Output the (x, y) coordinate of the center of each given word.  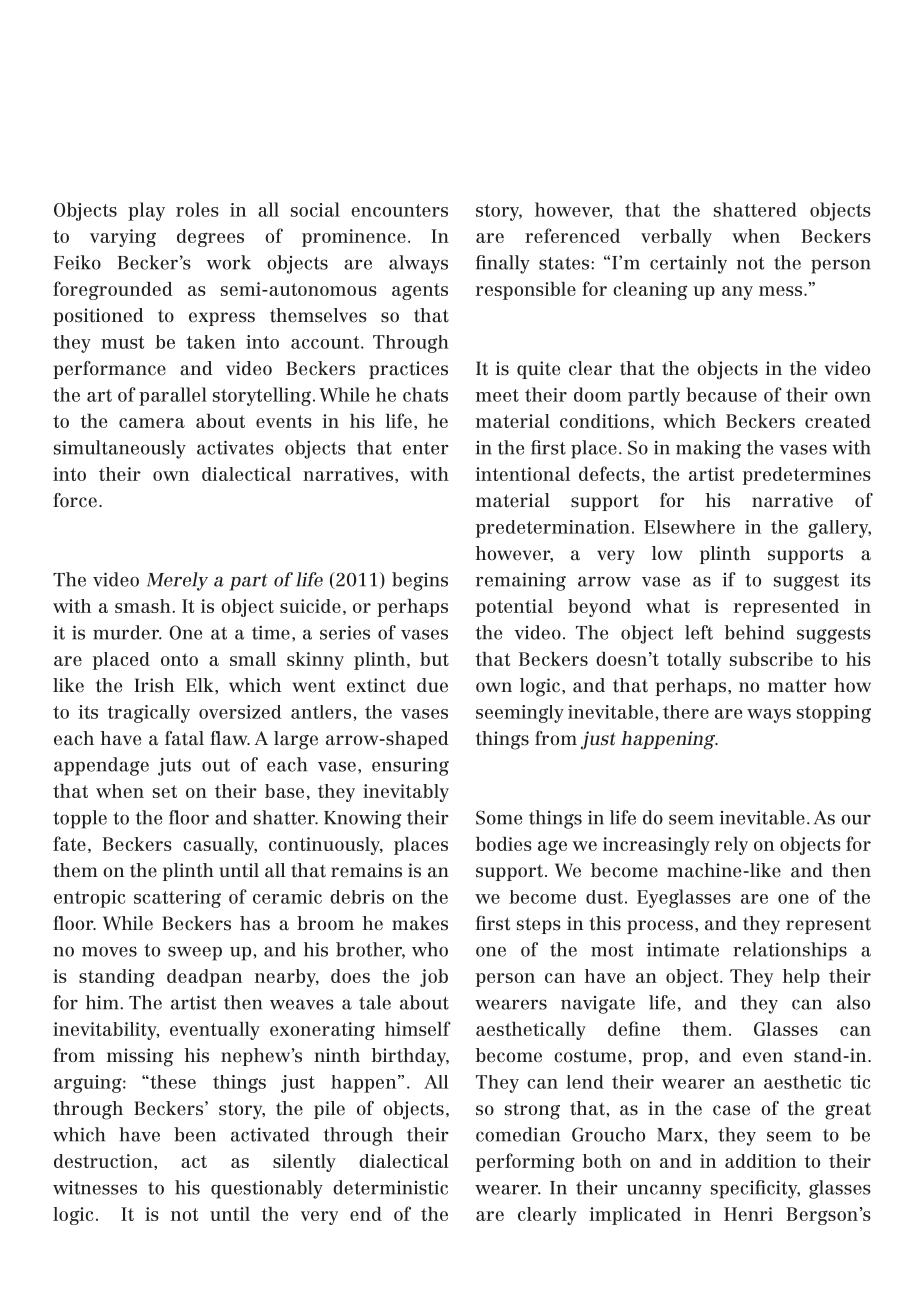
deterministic (390, 1187)
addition (760, 1161)
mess (780, 291)
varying (123, 238)
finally (503, 264)
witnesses (95, 1188)
